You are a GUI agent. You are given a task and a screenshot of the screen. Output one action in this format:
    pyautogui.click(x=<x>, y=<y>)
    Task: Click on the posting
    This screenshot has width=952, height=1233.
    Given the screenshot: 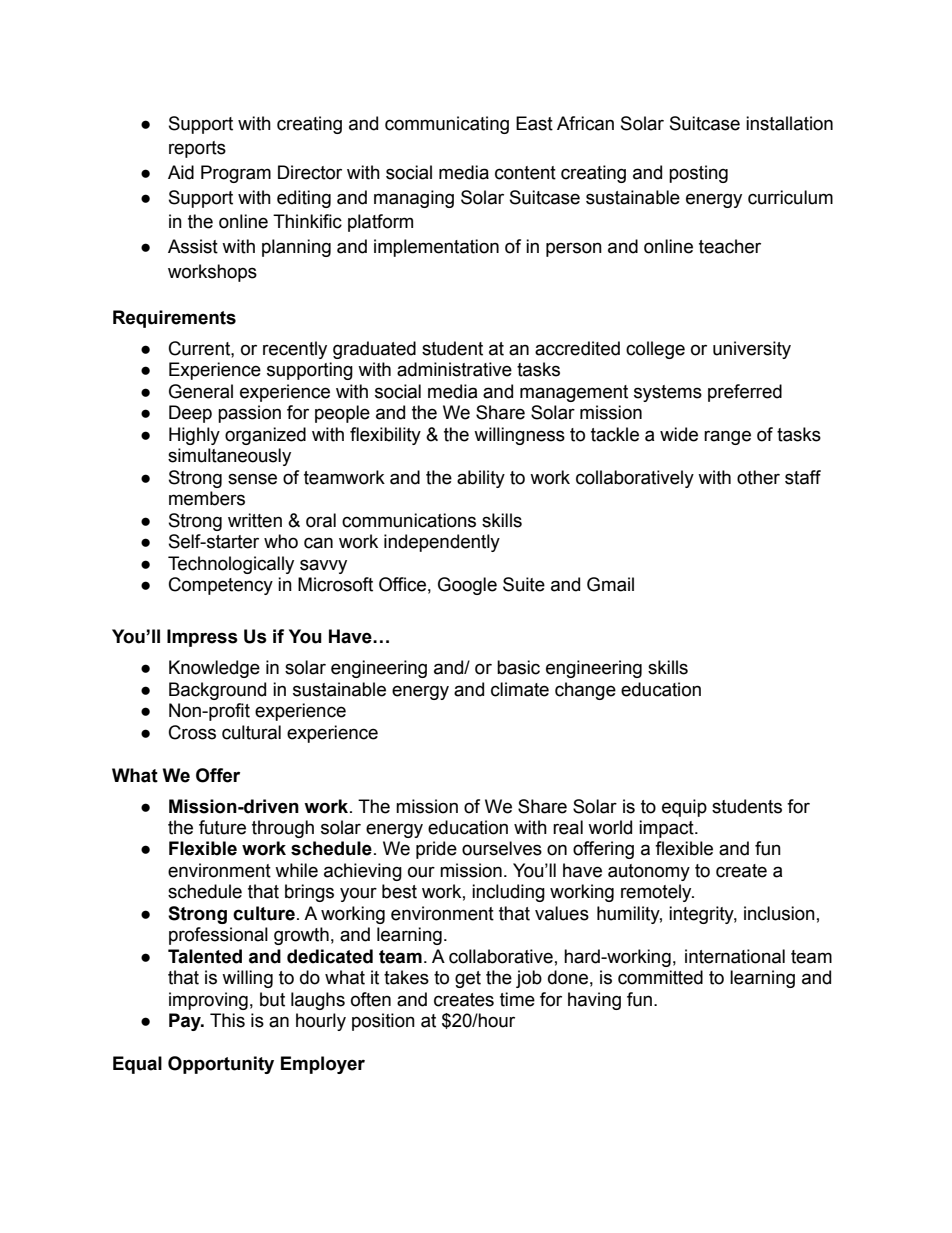 What is the action you would take?
    pyautogui.click(x=698, y=174)
